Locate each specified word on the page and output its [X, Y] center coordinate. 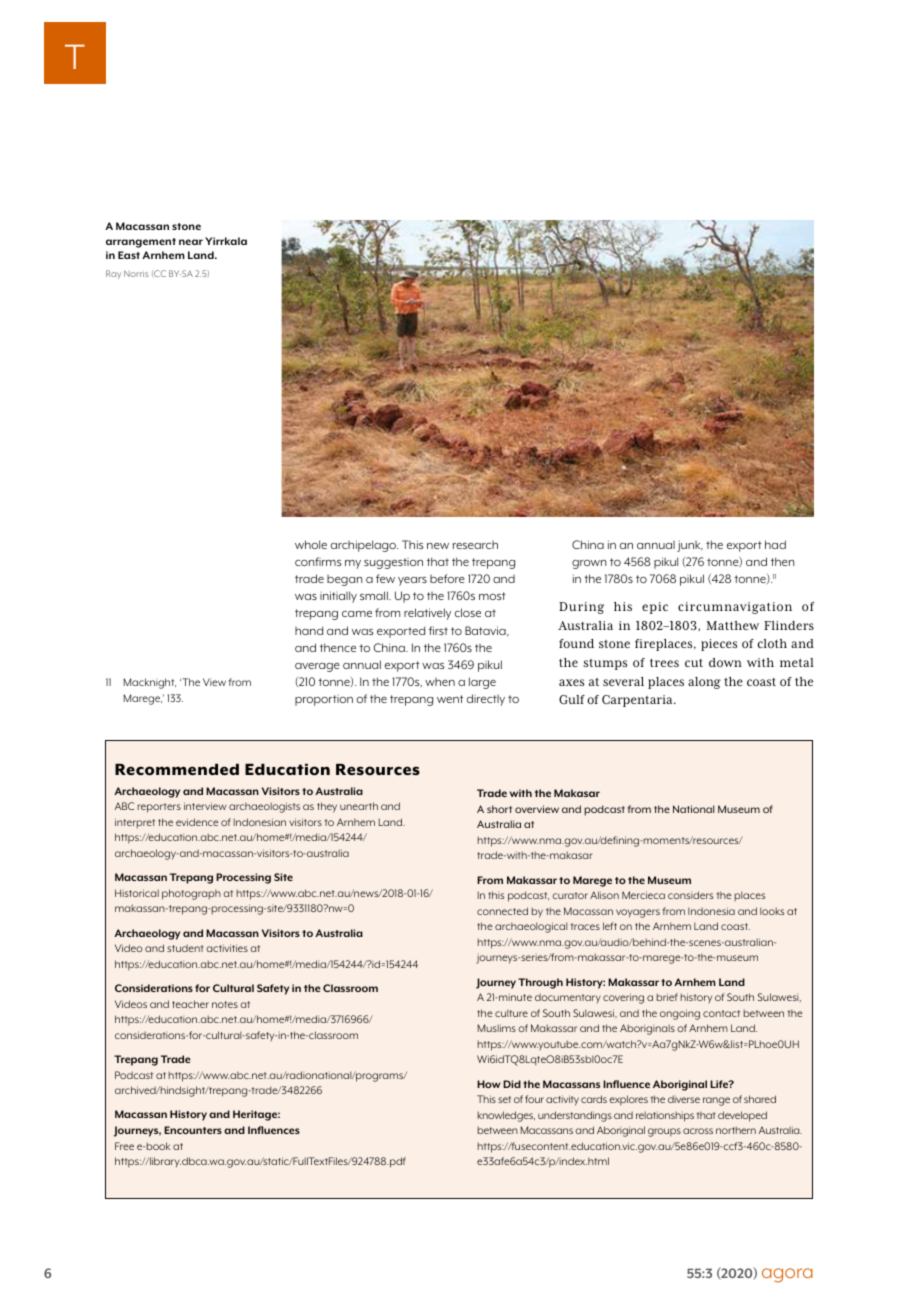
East [129, 255]
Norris [136, 274]
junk [690, 546]
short [499, 809]
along [704, 683]
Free [124, 1146]
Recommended [177, 770]
